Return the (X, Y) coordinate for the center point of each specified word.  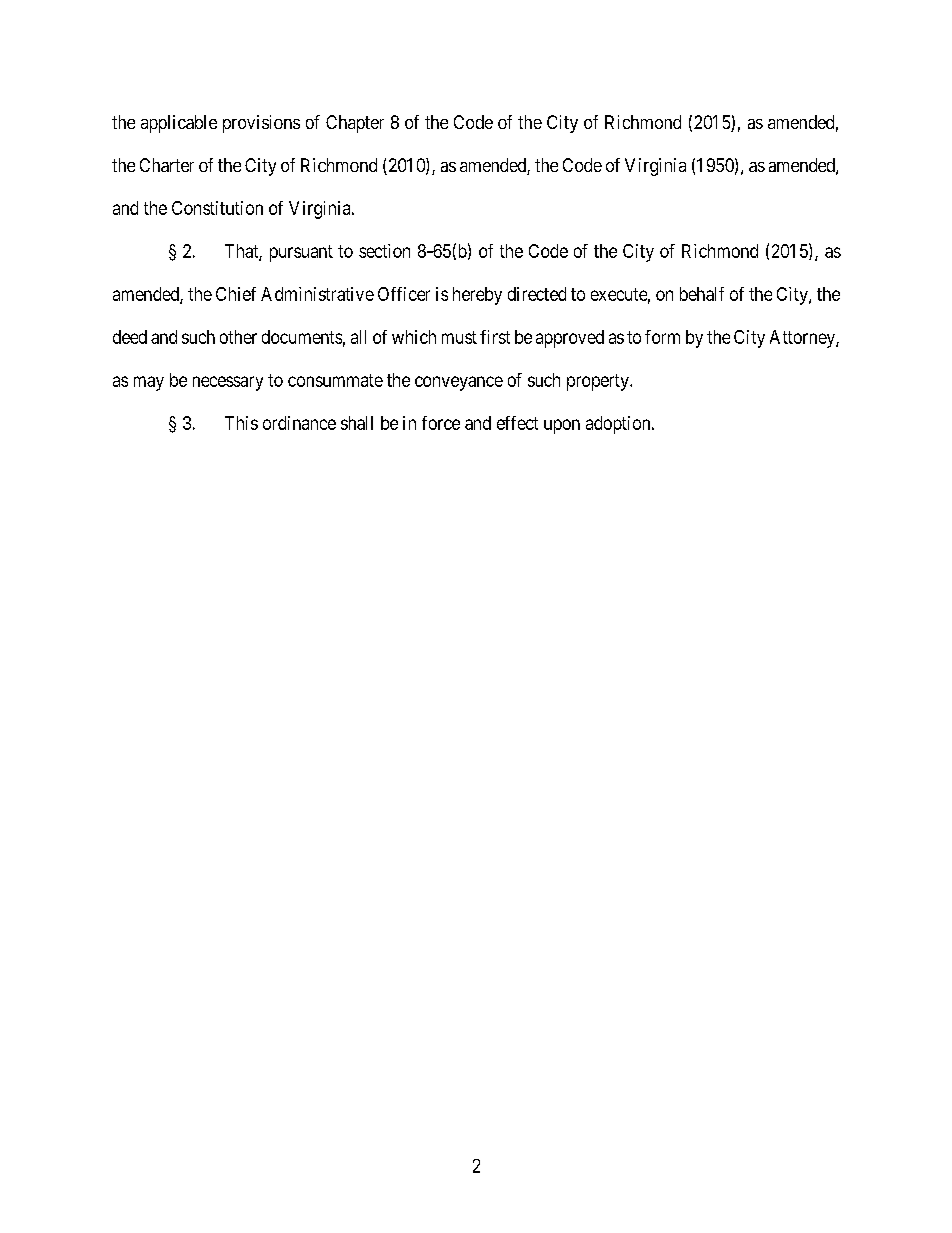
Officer (404, 294)
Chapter (355, 124)
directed (537, 294)
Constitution (217, 208)
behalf (702, 294)
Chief (236, 294)
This (241, 423)
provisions (261, 124)
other (238, 337)
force (441, 423)
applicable (179, 124)
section (384, 251)
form (662, 337)
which (414, 337)
